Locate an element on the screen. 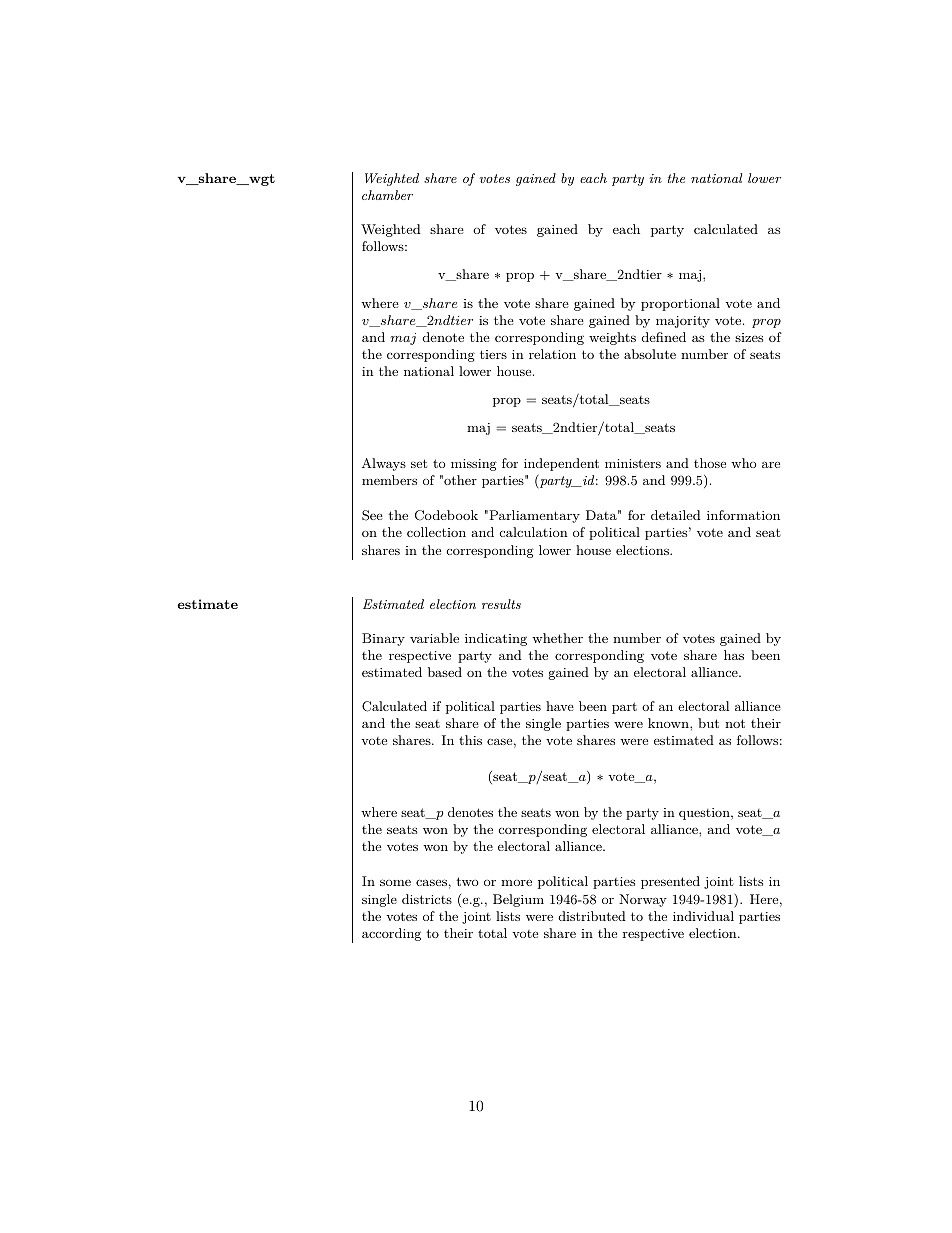 The width and height of the screenshot is (952, 1233). calculation is located at coordinates (534, 532).
